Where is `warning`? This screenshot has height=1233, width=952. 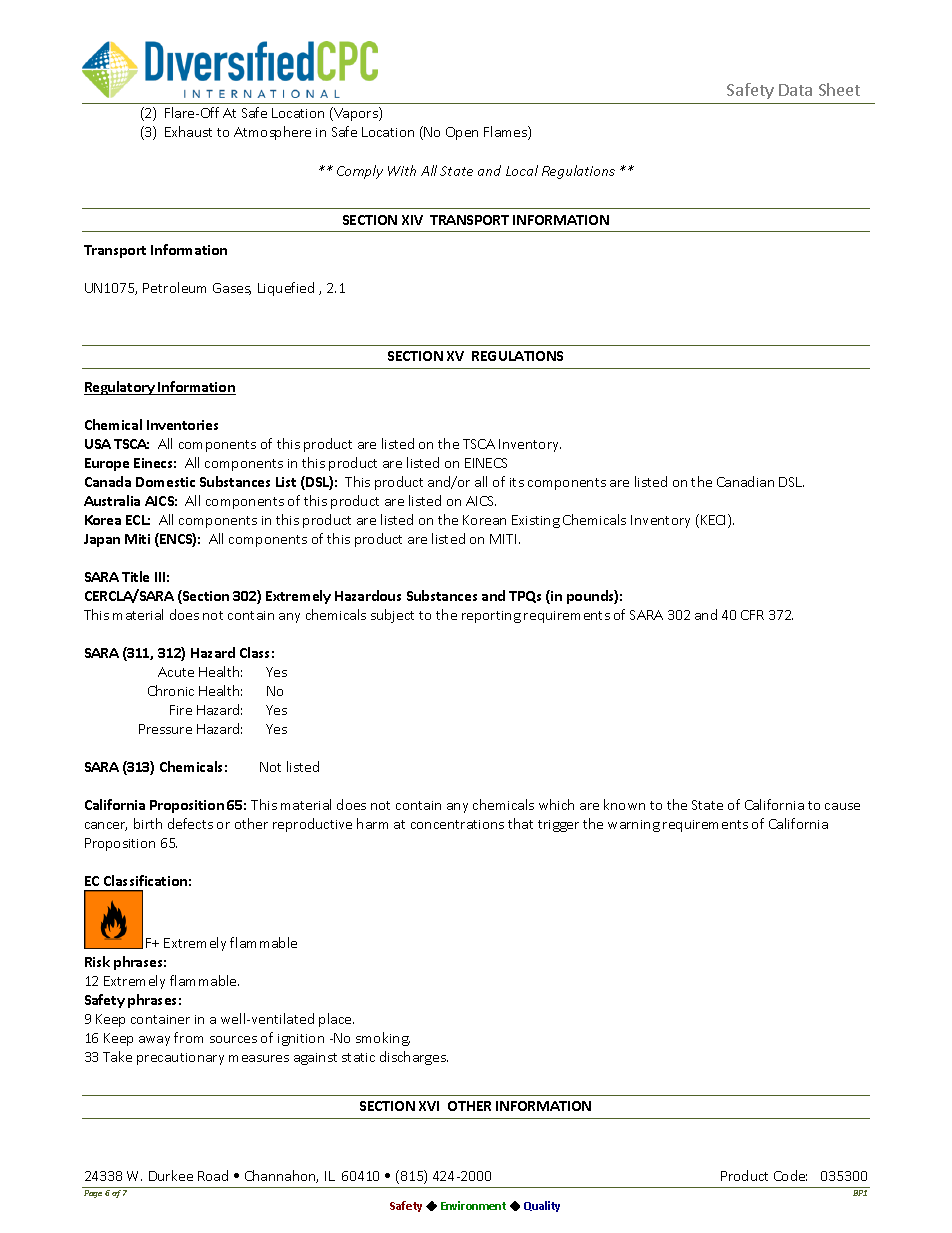
warning is located at coordinates (634, 826).
